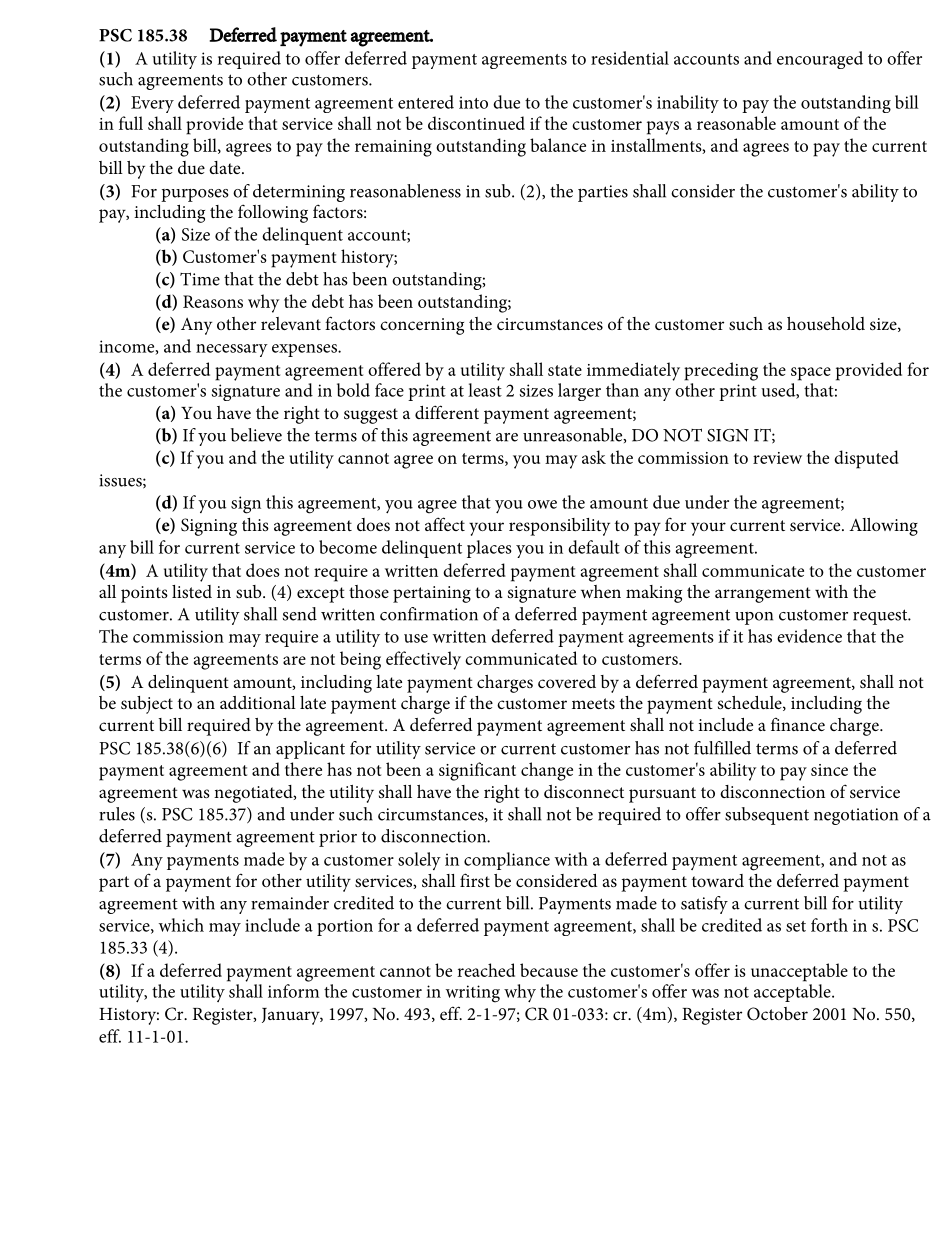 This screenshot has height=1233, width=952. Describe the element at coordinates (777, 1014) in the screenshot. I see `October` at that location.
